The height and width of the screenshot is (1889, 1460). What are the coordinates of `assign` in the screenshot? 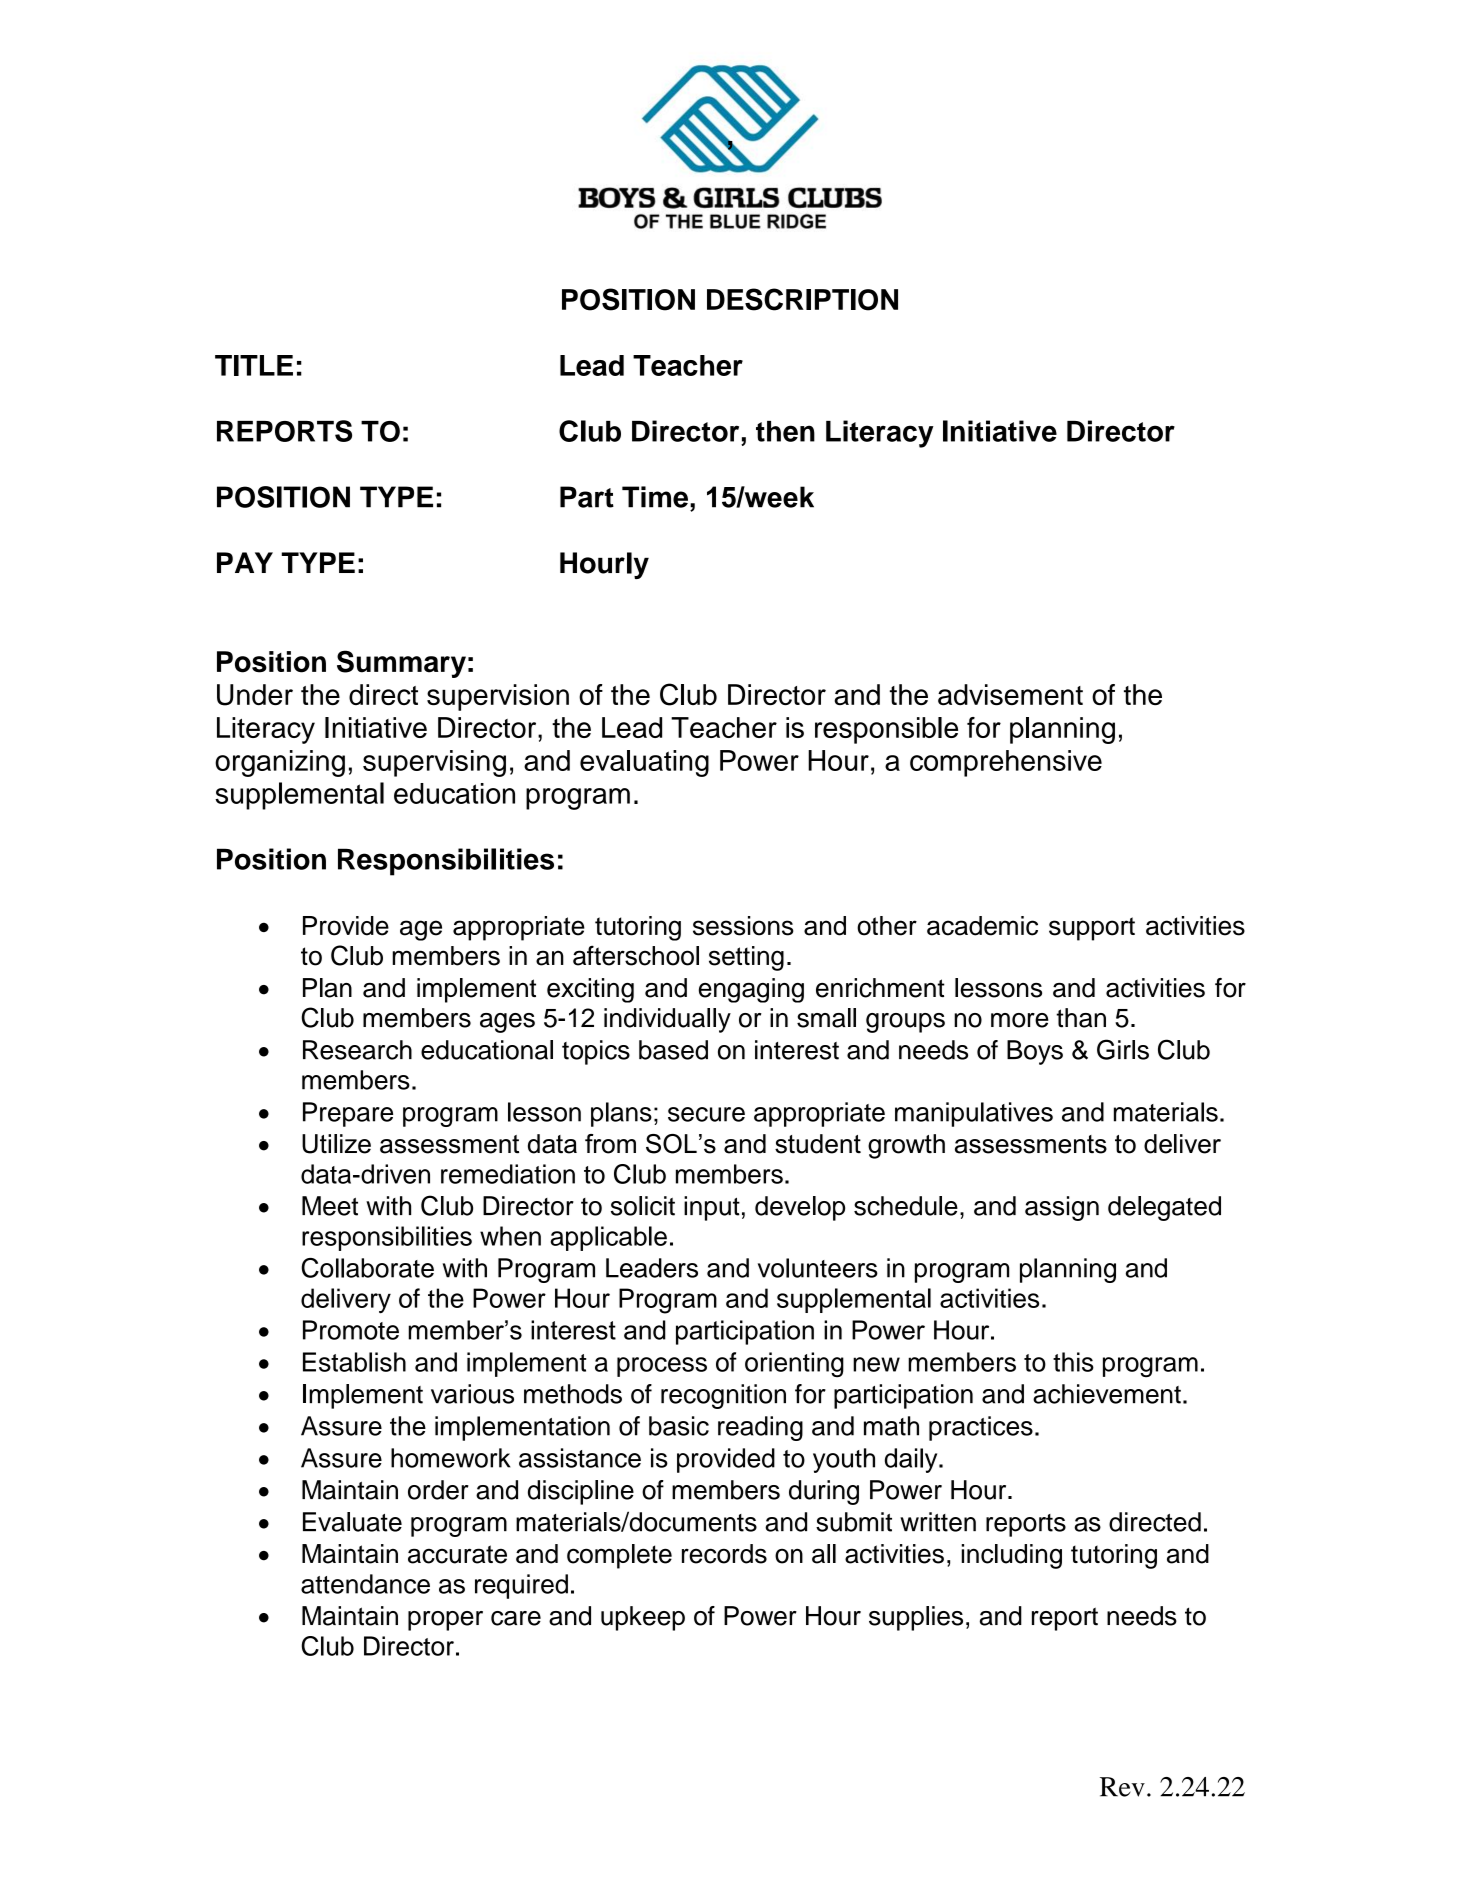 It's located at (1062, 1208).
